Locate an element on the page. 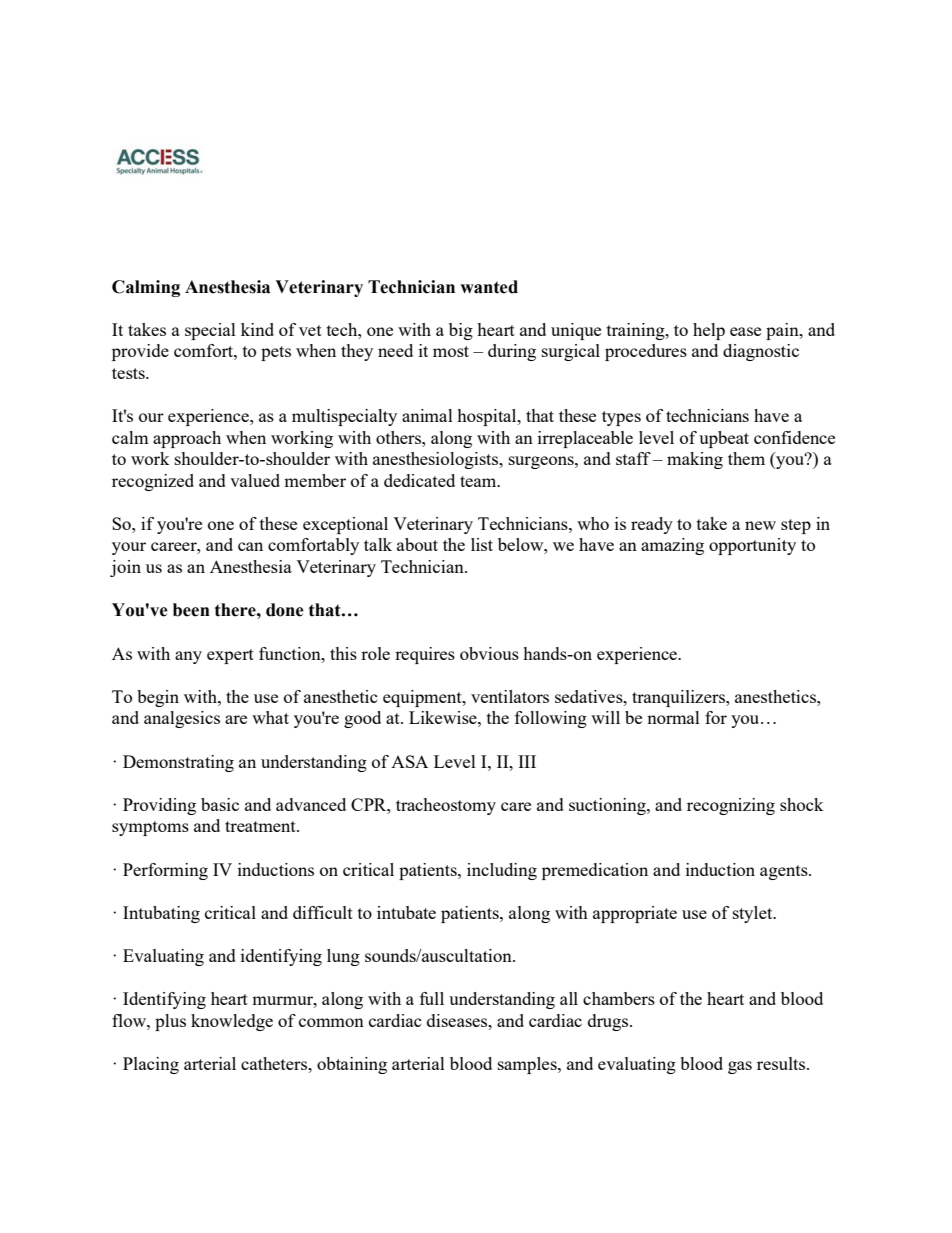 This page has height=1233, width=952. gas is located at coordinates (740, 1067).
